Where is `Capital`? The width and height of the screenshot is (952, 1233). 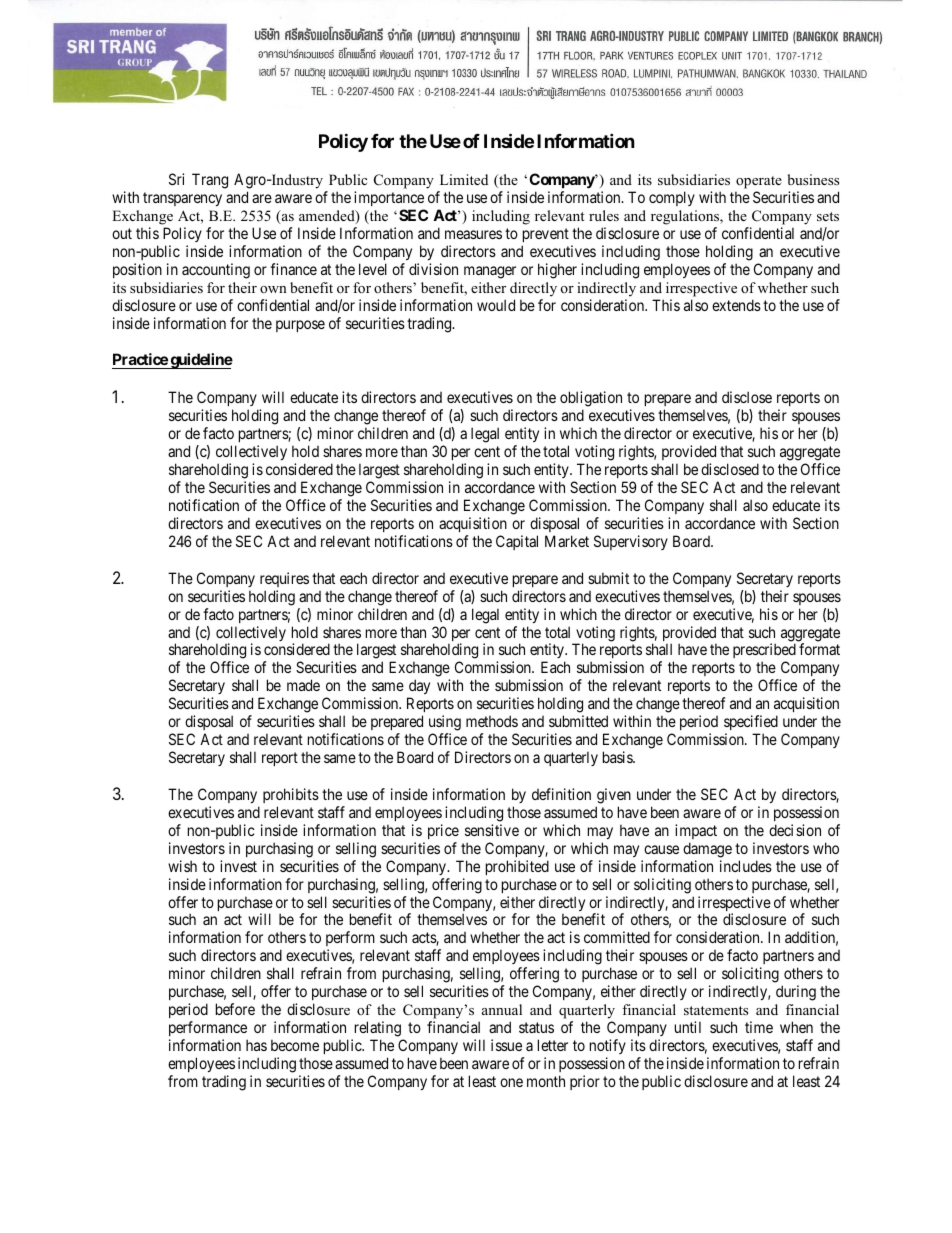
Capital is located at coordinates (517, 542).
